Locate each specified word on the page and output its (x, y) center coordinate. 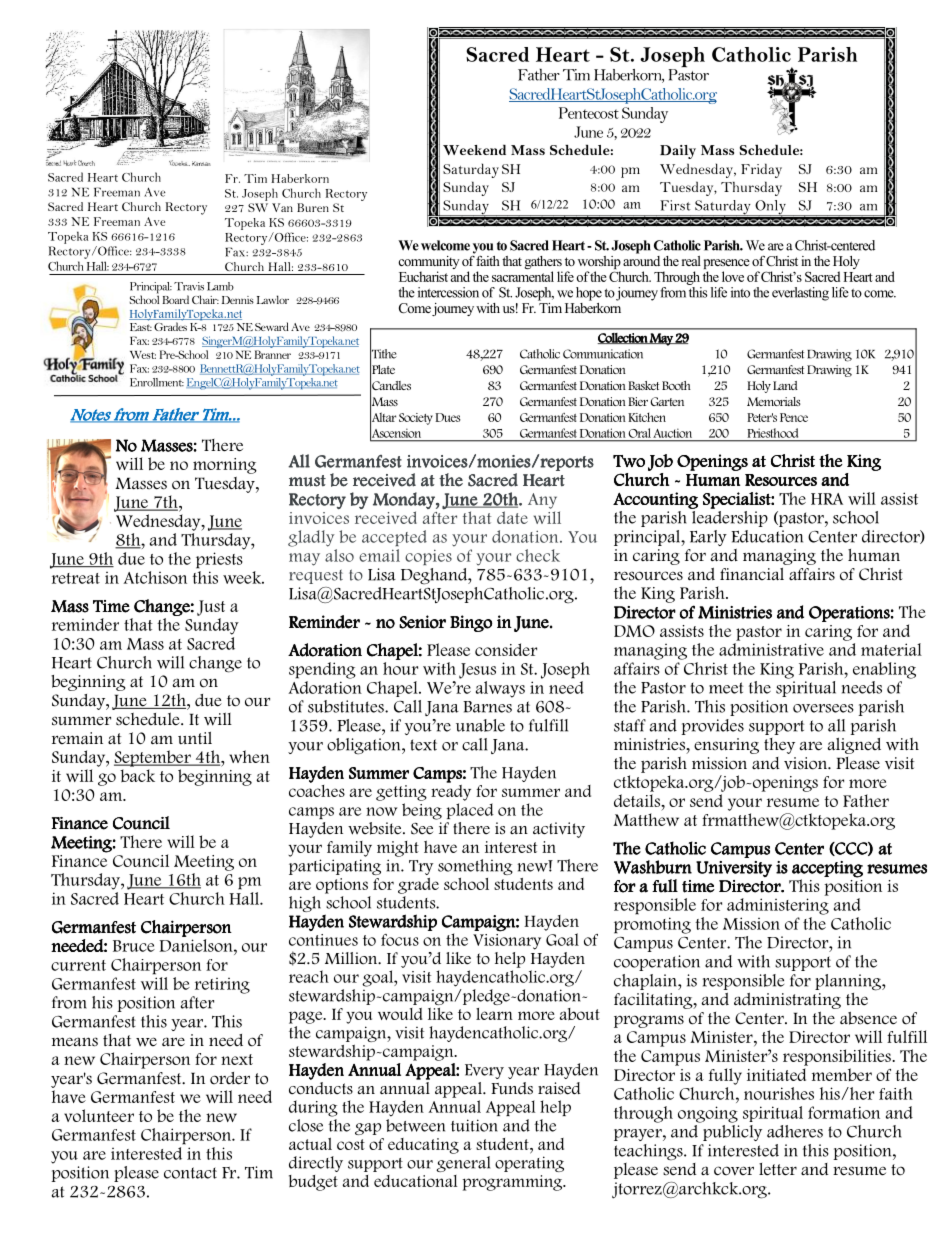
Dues (447, 417)
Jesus (477, 671)
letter (778, 1169)
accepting (827, 869)
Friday (761, 170)
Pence (794, 417)
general (463, 1164)
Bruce (134, 946)
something (475, 867)
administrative (771, 649)
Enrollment (157, 382)
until (195, 738)
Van (282, 207)
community (428, 264)
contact (190, 1173)
